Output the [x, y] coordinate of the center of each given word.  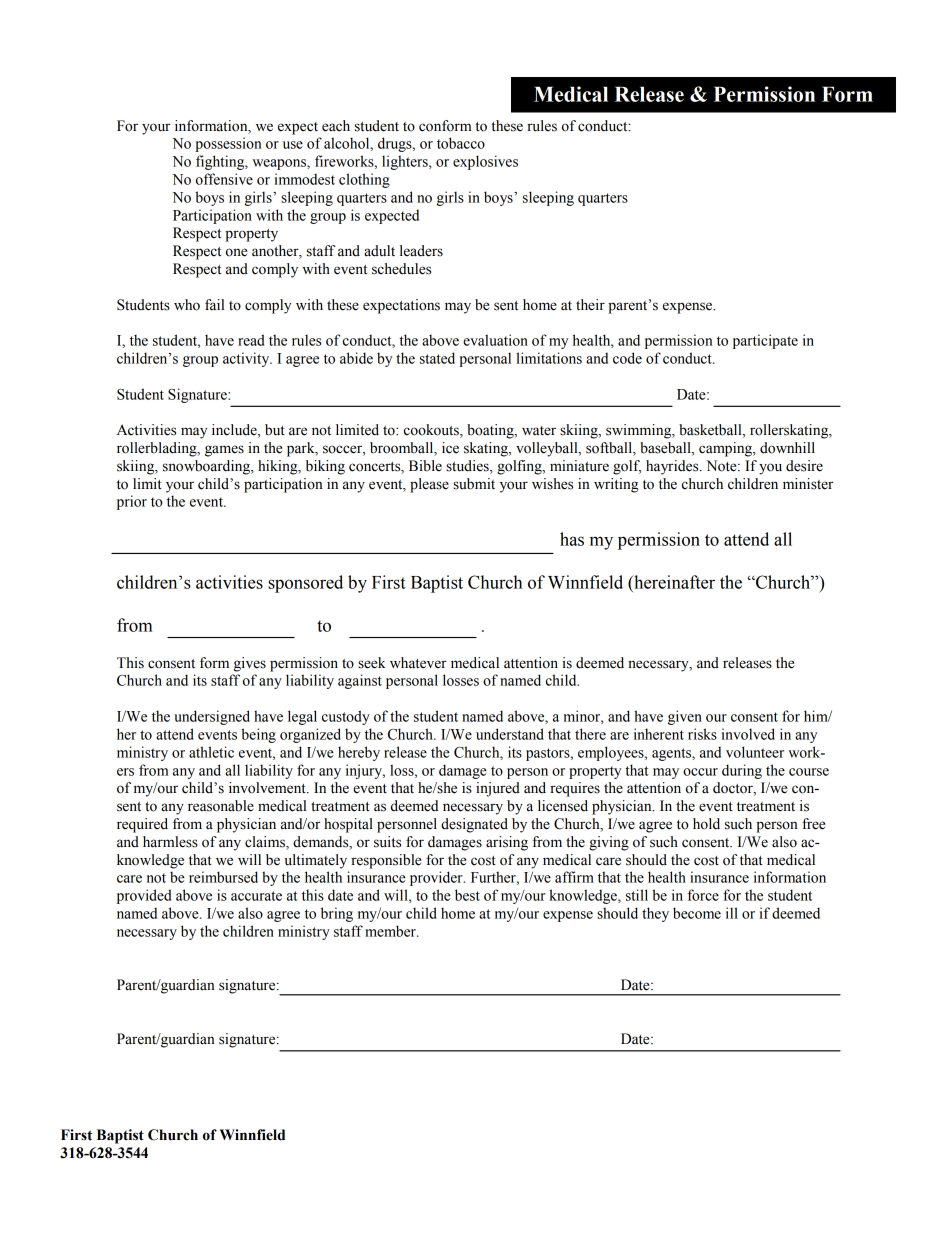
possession [228, 144]
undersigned [212, 717]
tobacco [461, 143]
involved [748, 734]
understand [510, 734]
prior [132, 502]
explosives [485, 162]
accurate [256, 896]
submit [474, 484]
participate [765, 341]
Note [722, 466]
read [251, 340]
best [467, 895]
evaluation [495, 340]
